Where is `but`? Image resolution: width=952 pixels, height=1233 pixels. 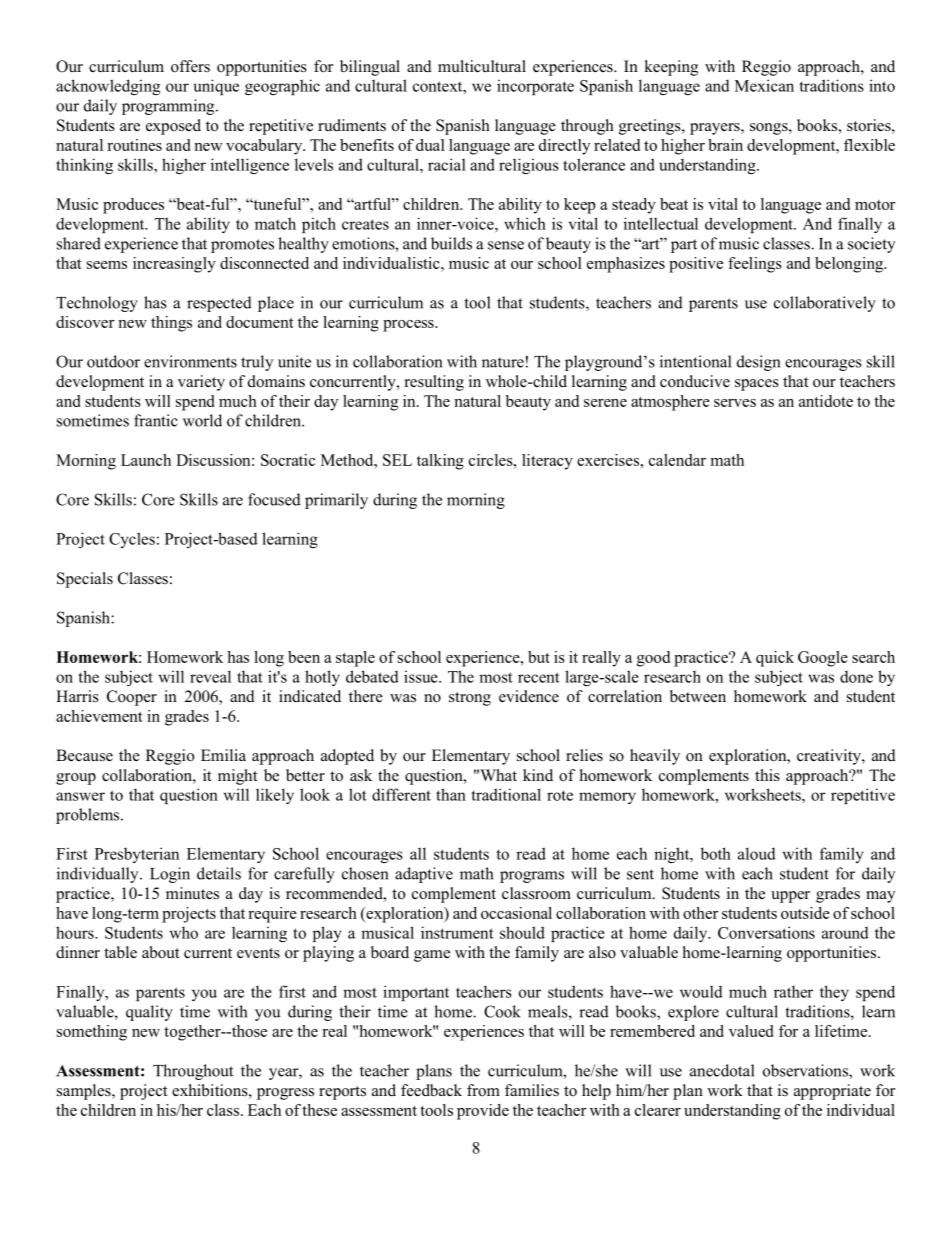
but is located at coordinates (539, 657).
